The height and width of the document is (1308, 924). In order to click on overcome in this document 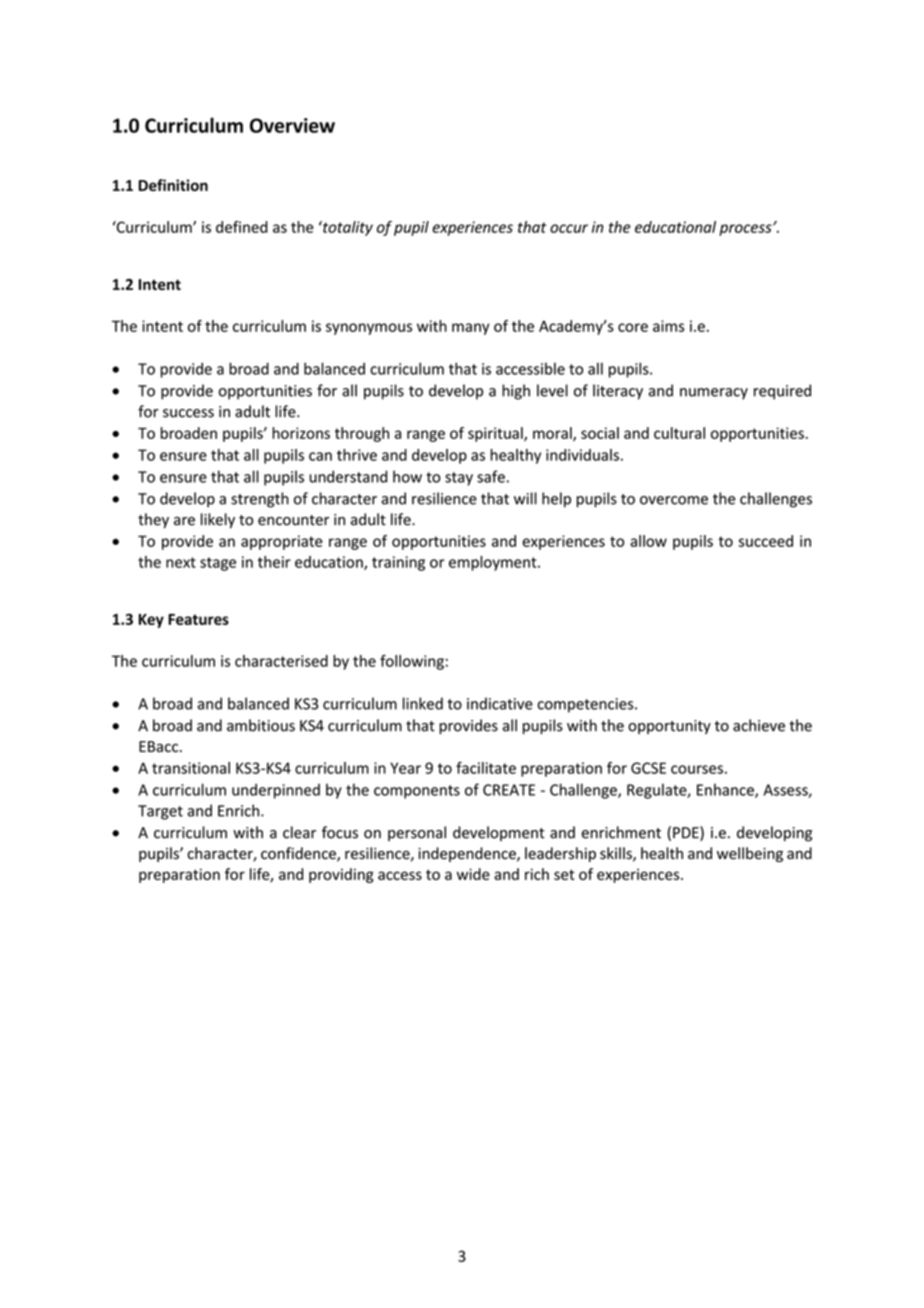, I will do `click(674, 500)`.
